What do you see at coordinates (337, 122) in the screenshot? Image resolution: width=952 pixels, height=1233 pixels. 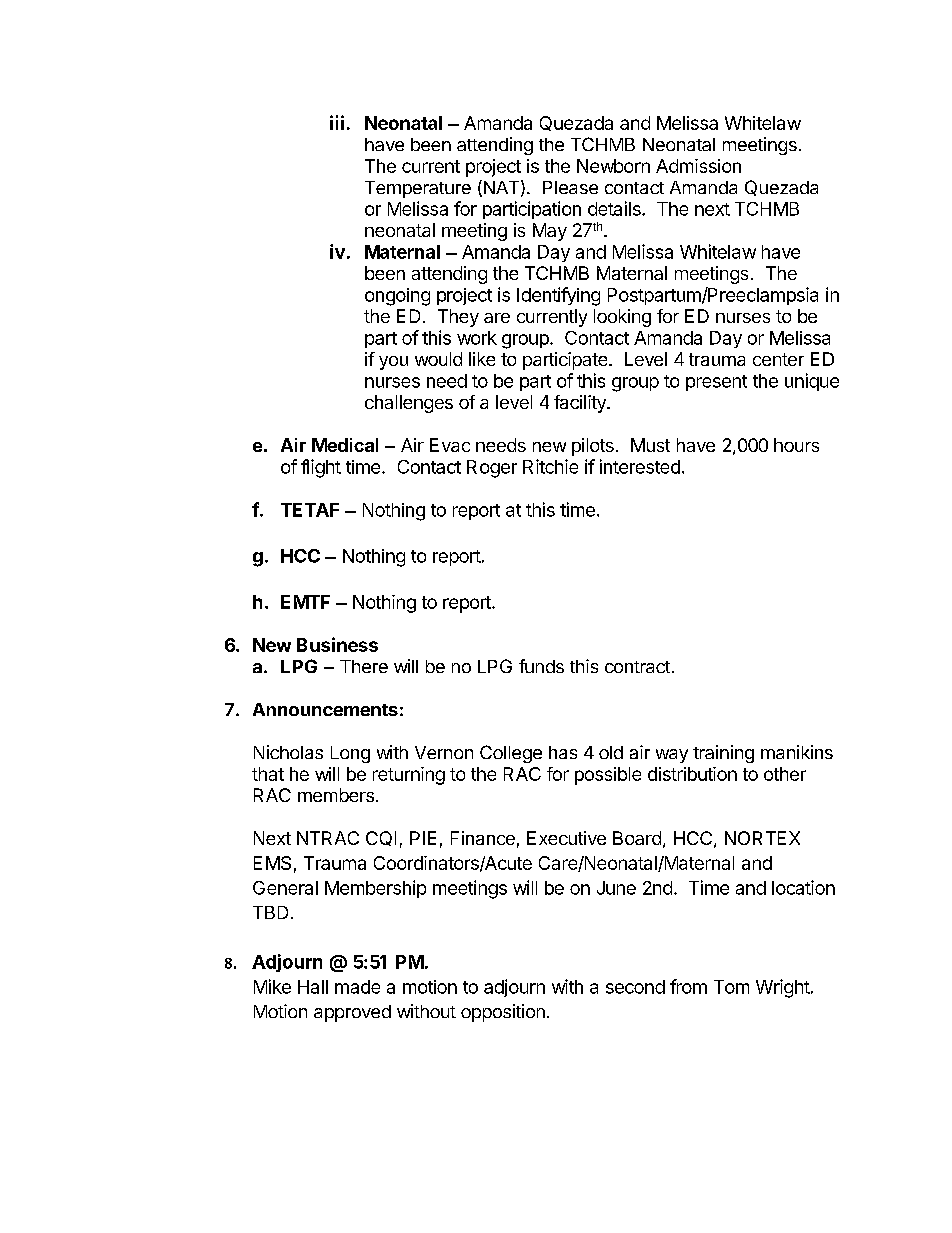 I see `iii` at bounding box center [337, 122].
